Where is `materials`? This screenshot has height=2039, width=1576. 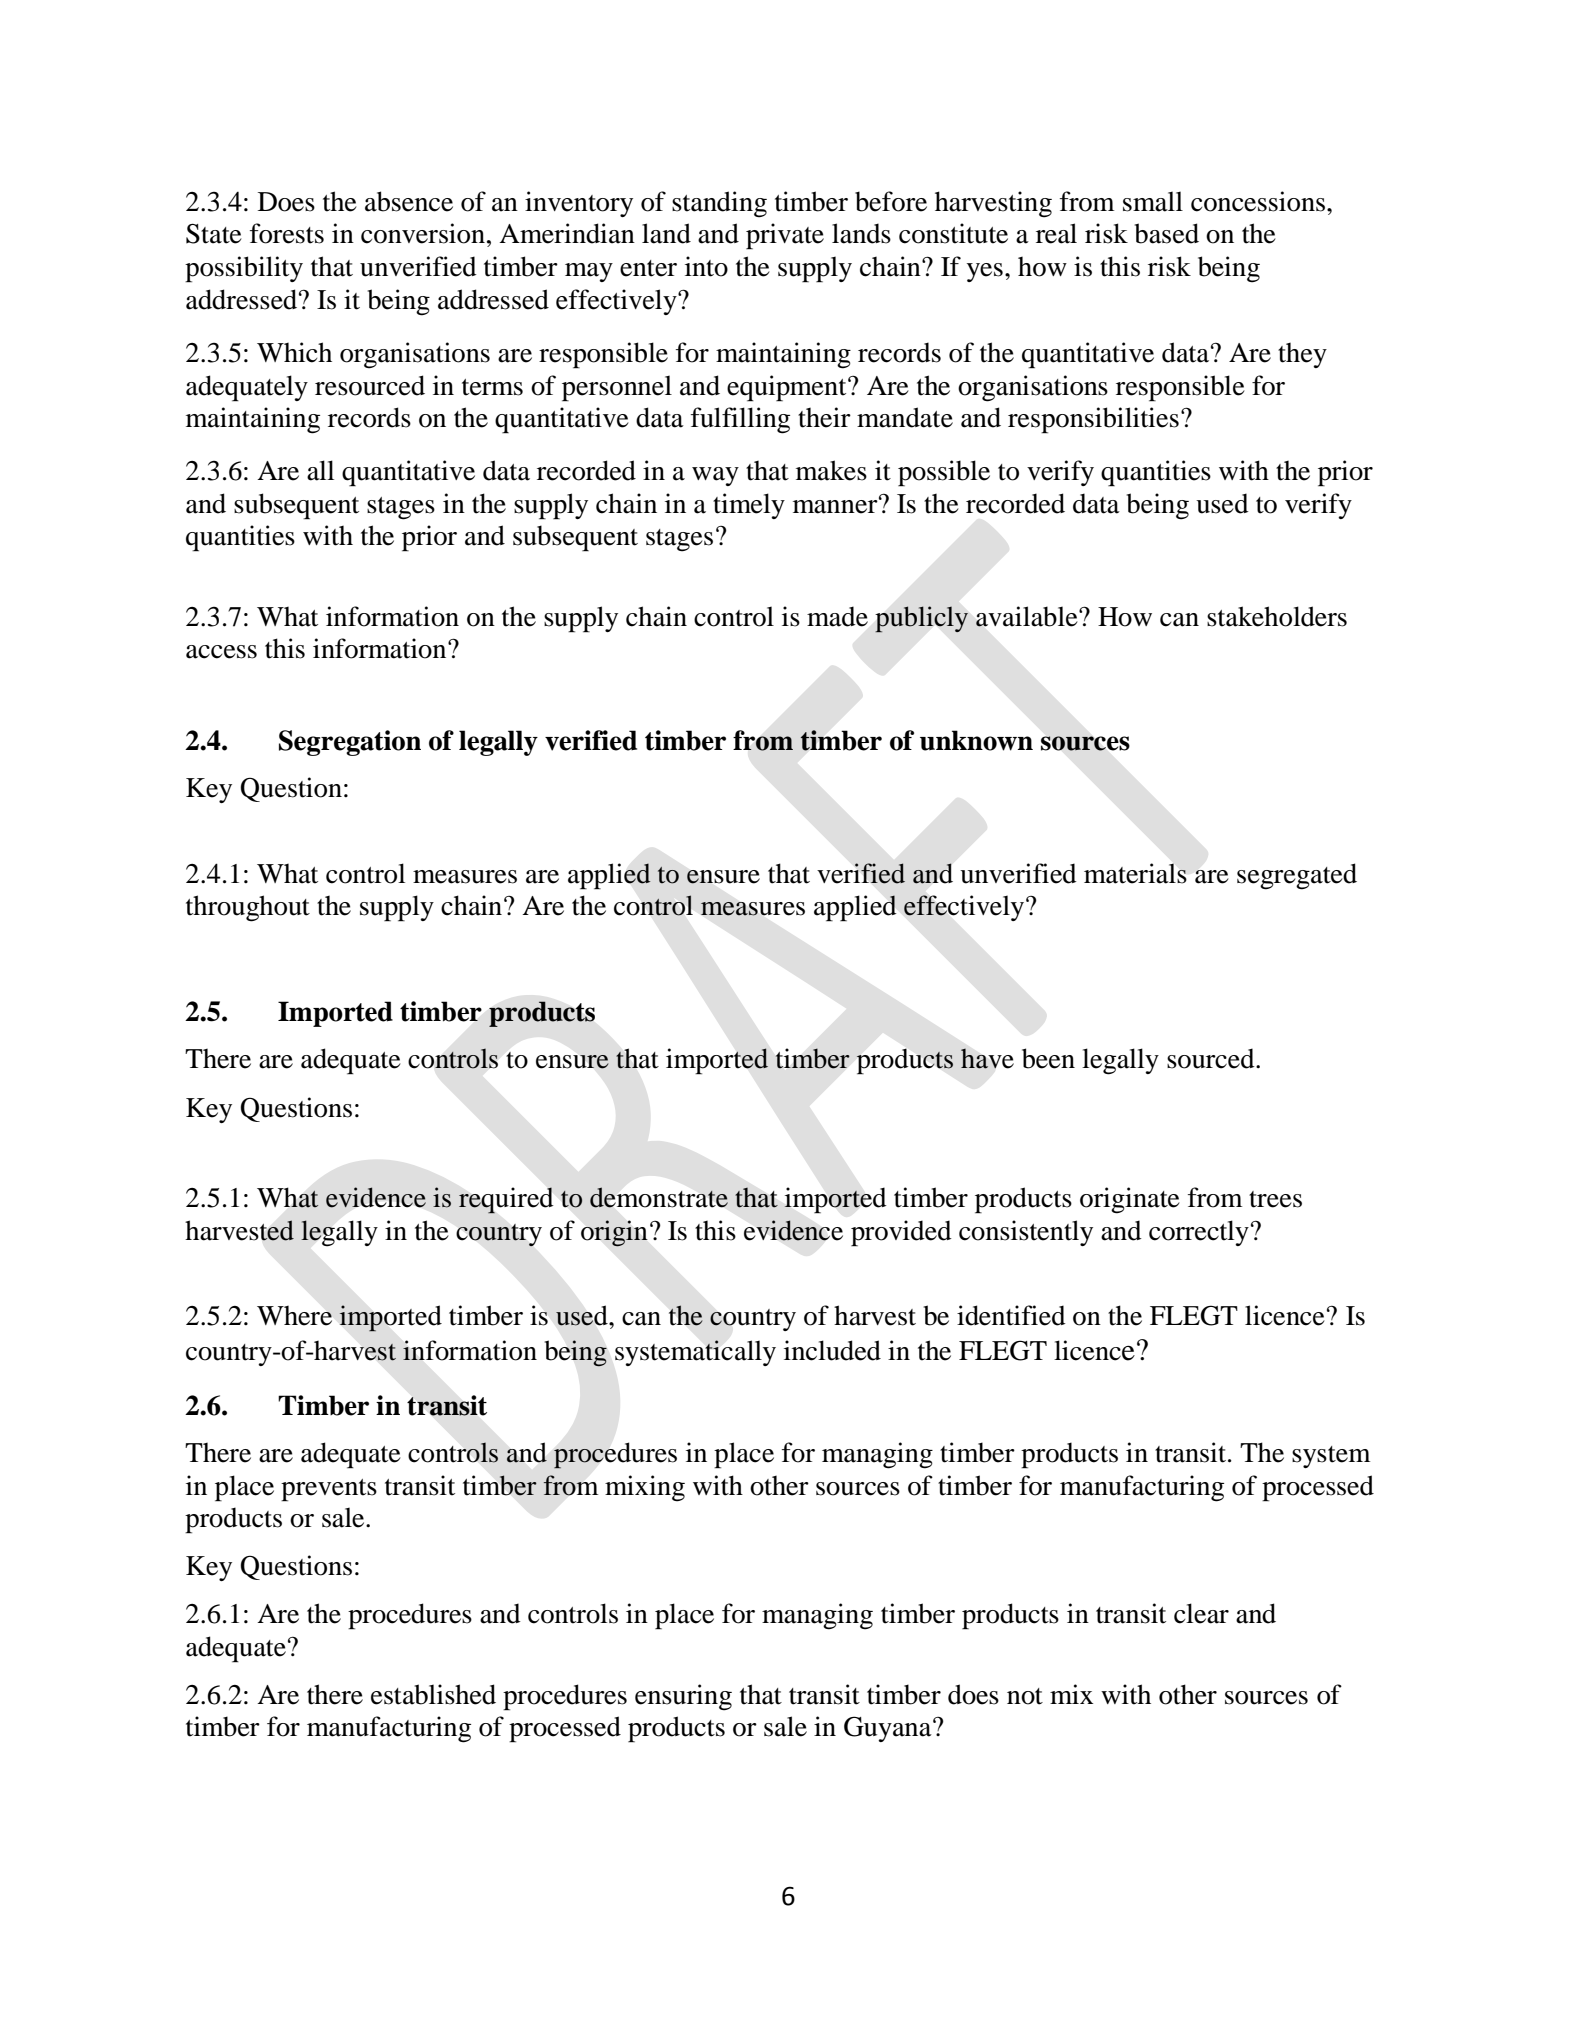 materials is located at coordinates (1135, 873).
